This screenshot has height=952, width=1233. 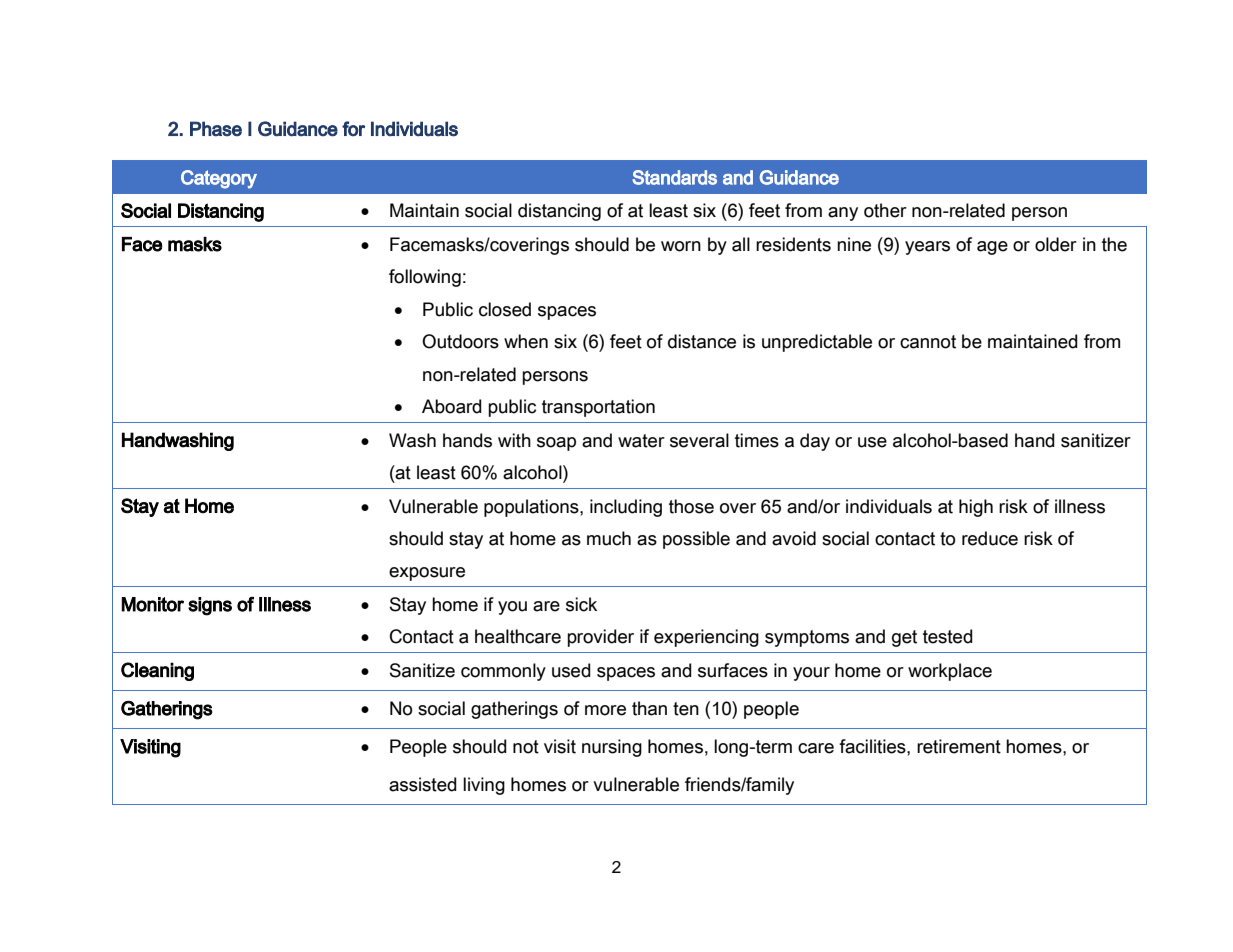 I want to click on day, so click(x=815, y=442).
